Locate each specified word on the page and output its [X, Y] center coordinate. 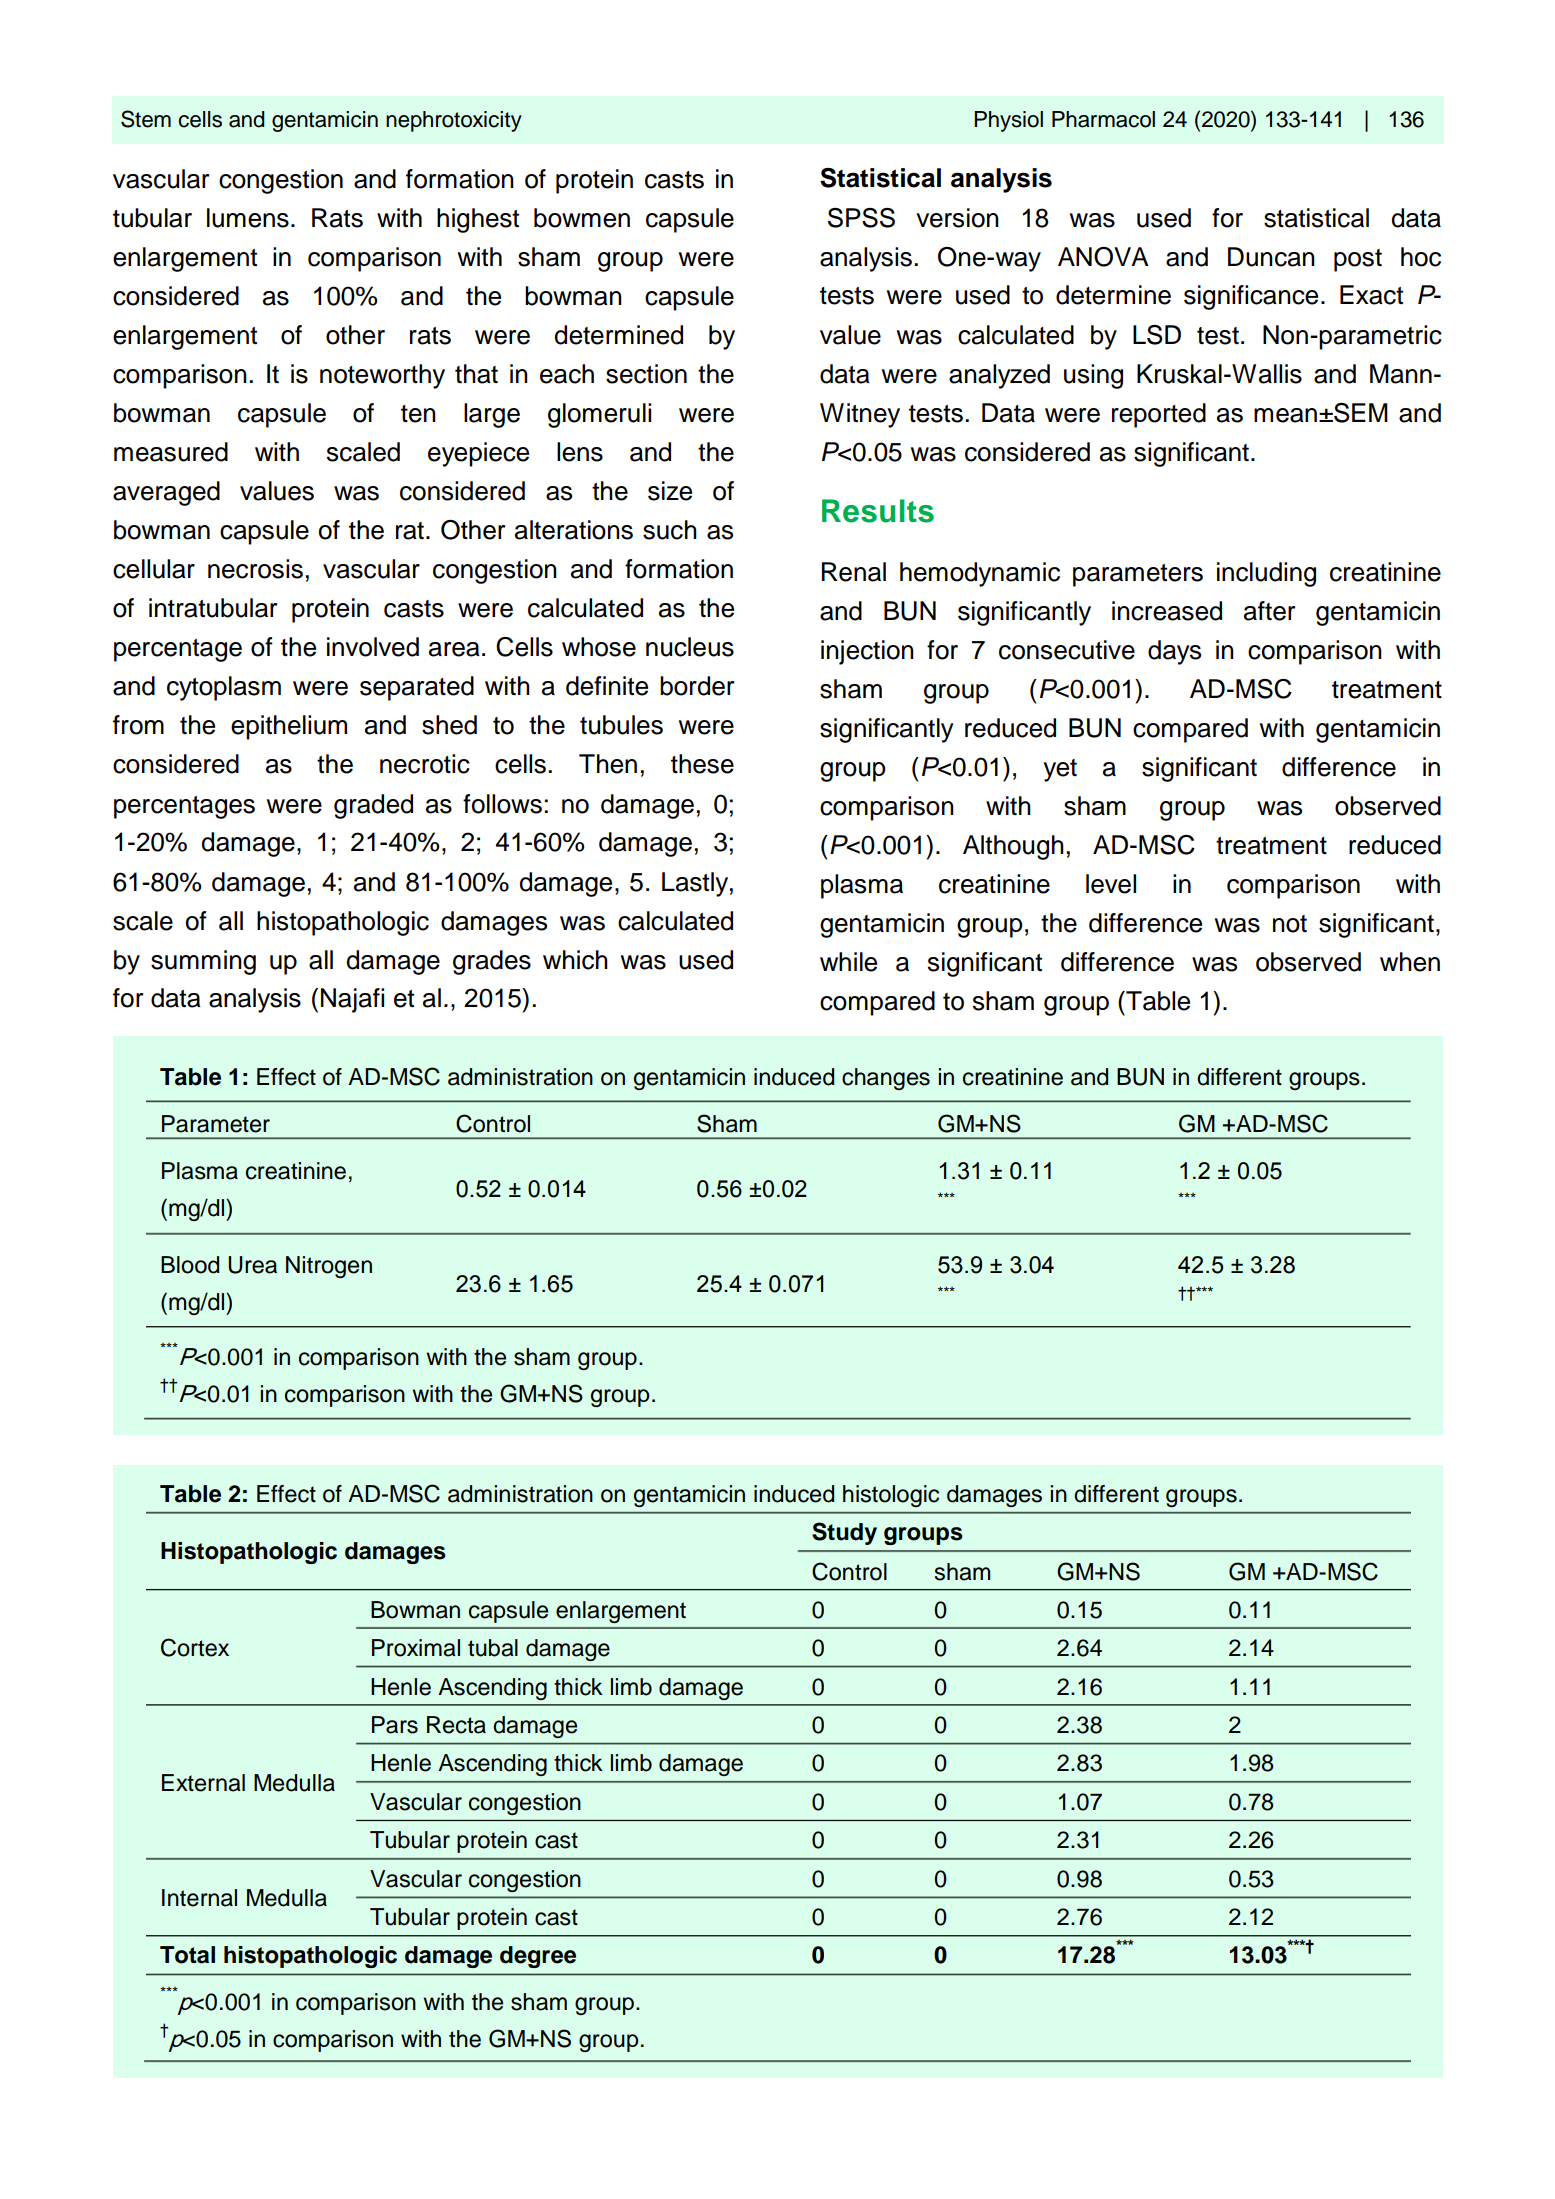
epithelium [289, 727]
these [702, 764]
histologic [891, 1496]
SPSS [861, 218]
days [1174, 652]
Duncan [1271, 257]
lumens [248, 218]
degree [538, 1957]
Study [844, 1533]
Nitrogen [329, 1267]
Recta [456, 1725]
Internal [199, 1898]
